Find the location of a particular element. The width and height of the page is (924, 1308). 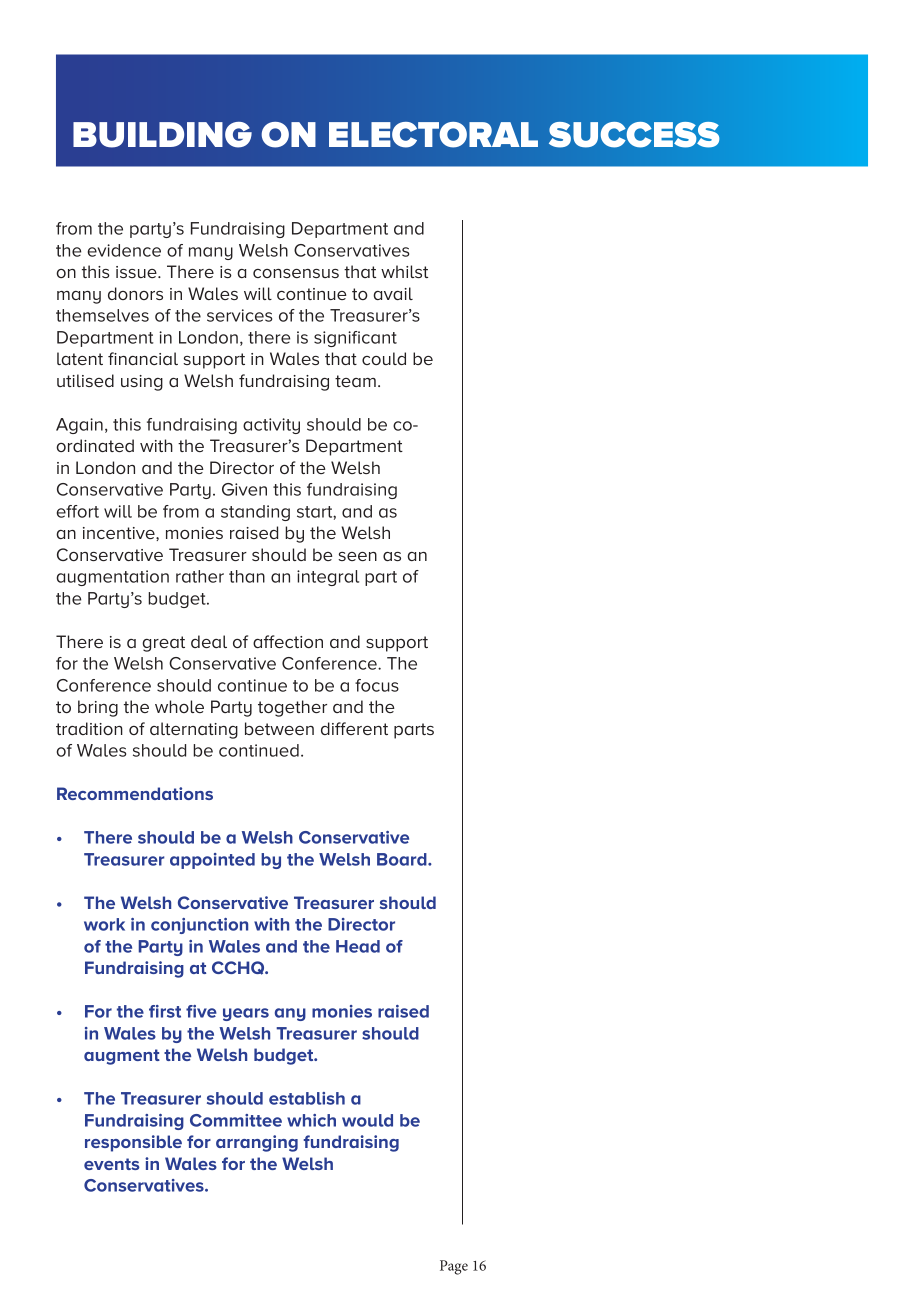

Page is located at coordinates (454, 1267).
